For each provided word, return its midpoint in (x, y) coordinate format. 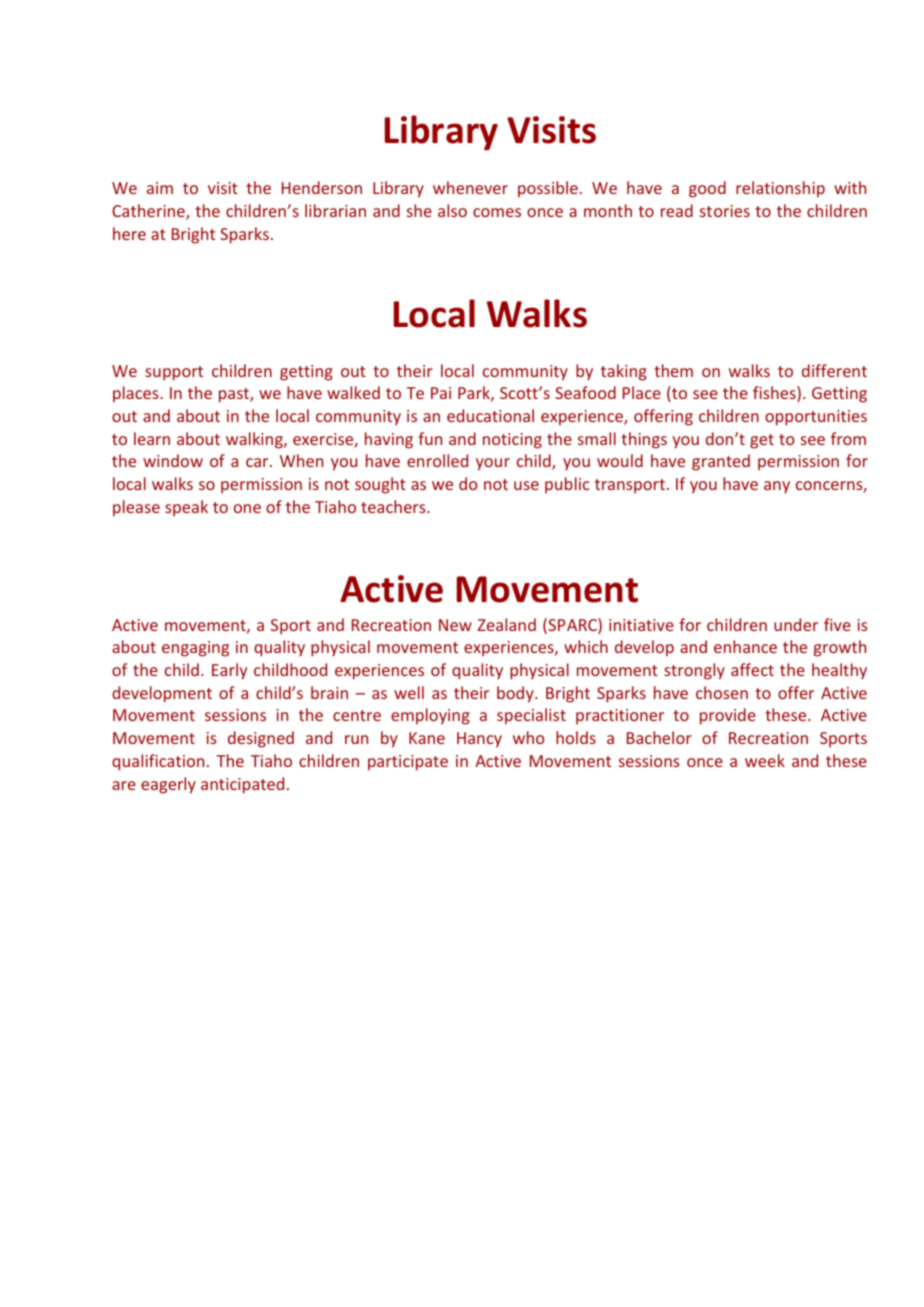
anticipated (242, 785)
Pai (441, 393)
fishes (775, 394)
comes (497, 212)
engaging (195, 649)
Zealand (507, 624)
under (796, 624)
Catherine (149, 212)
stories (725, 211)
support (174, 373)
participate (408, 763)
